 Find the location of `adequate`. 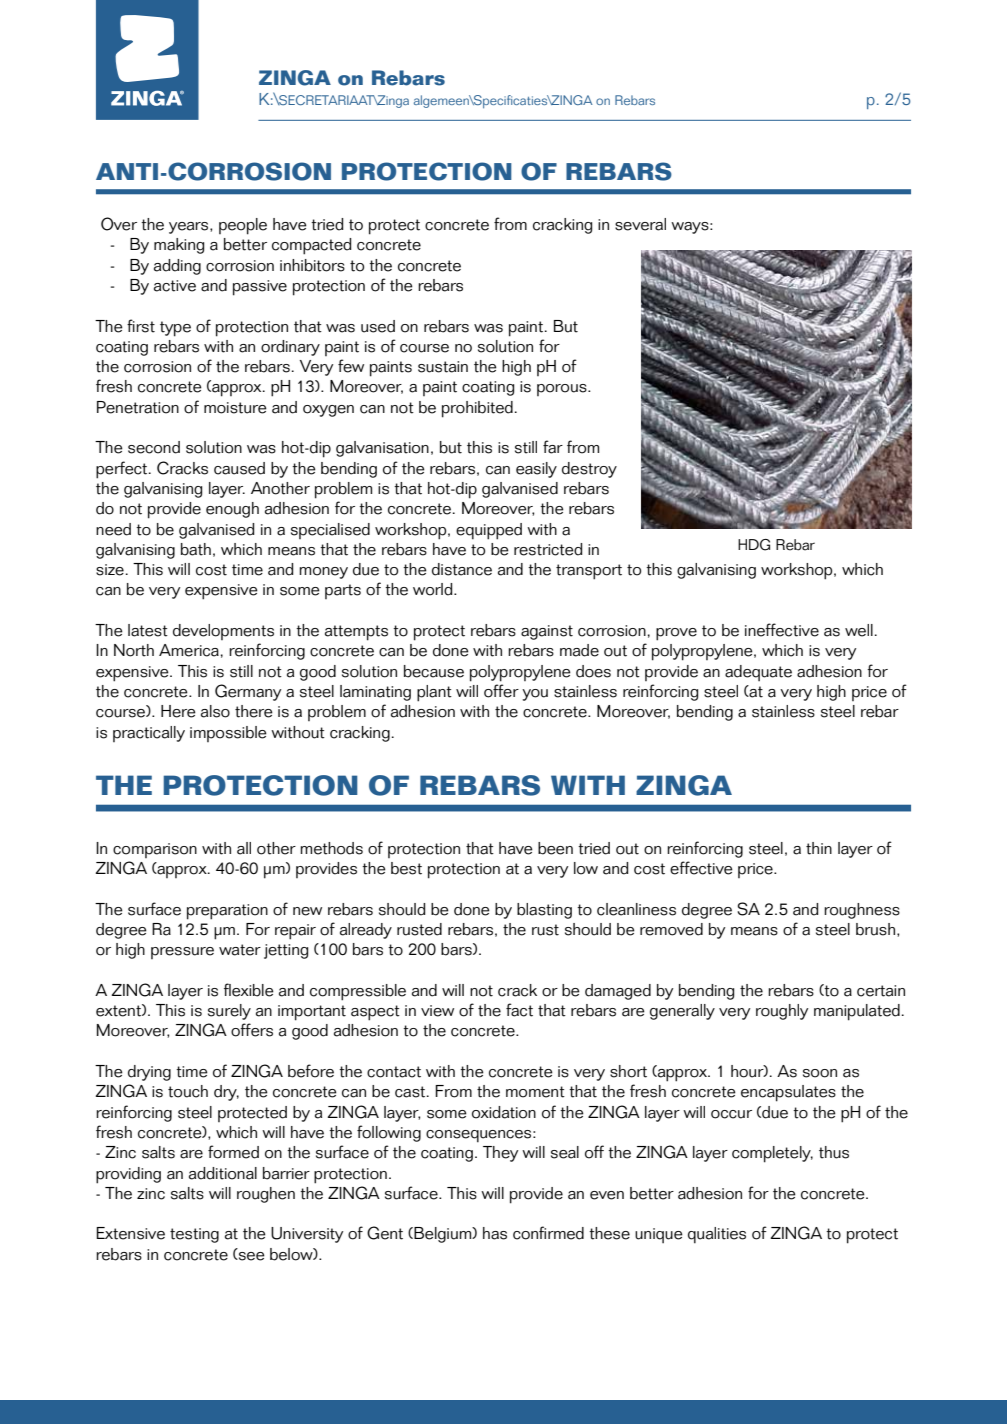

adequate is located at coordinates (758, 673).
